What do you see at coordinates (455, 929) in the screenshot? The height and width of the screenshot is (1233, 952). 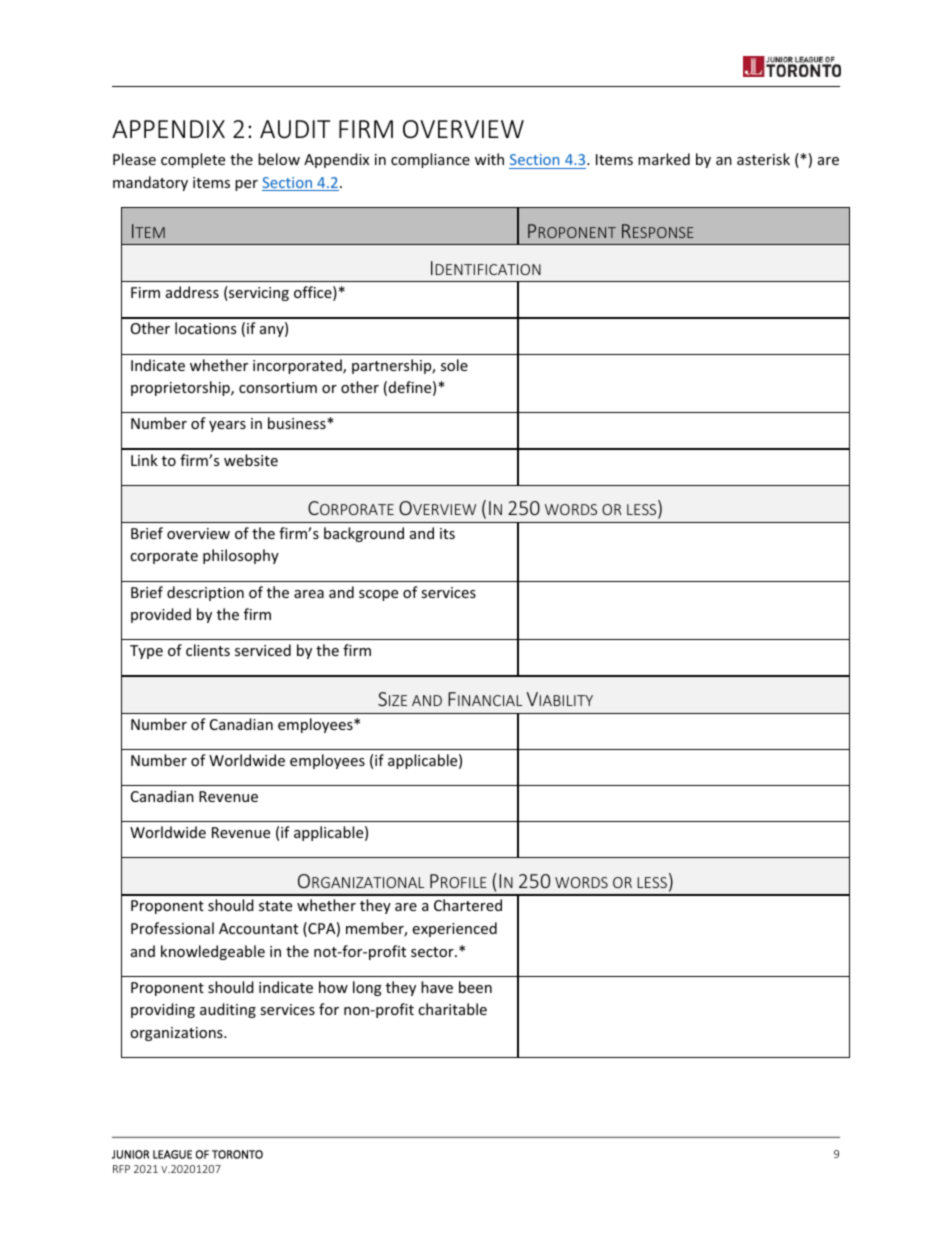 I see `experienced` at bounding box center [455, 929].
